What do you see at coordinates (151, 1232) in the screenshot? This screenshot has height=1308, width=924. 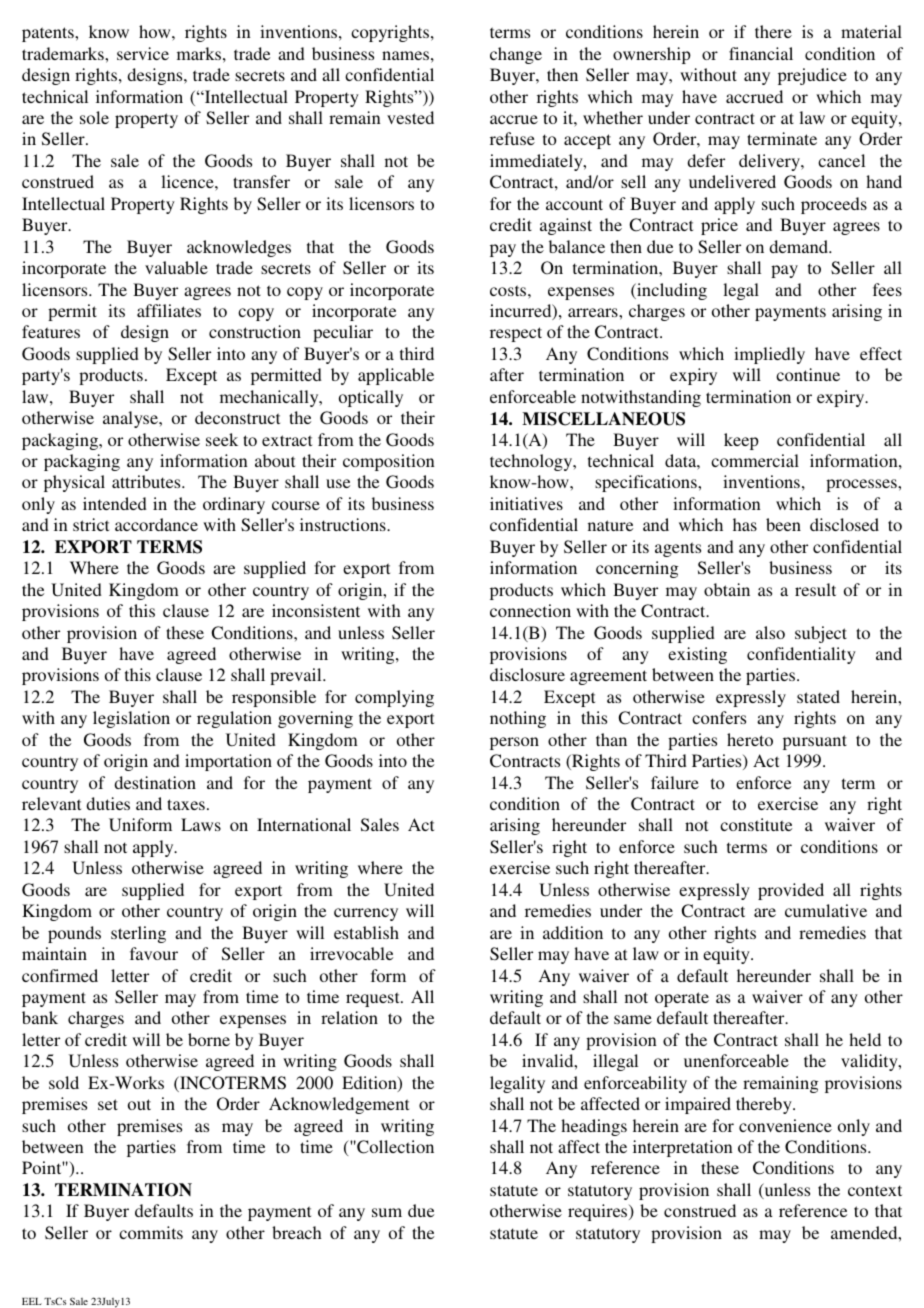 I see `commits` at bounding box center [151, 1232].
